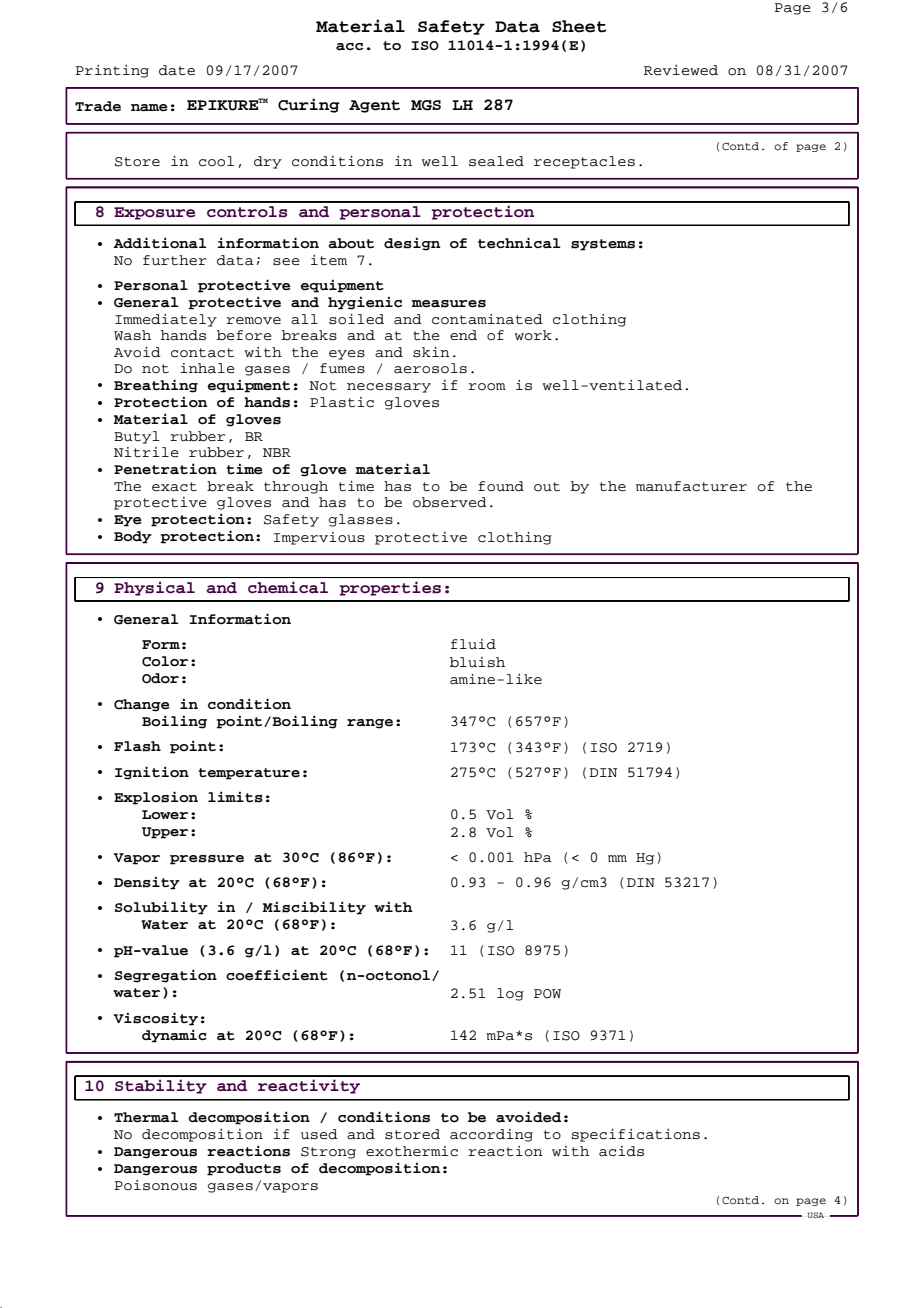 The height and width of the page is (1308, 924). What do you see at coordinates (691, 486) in the page?
I see `manufacturer` at bounding box center [691, 486].
